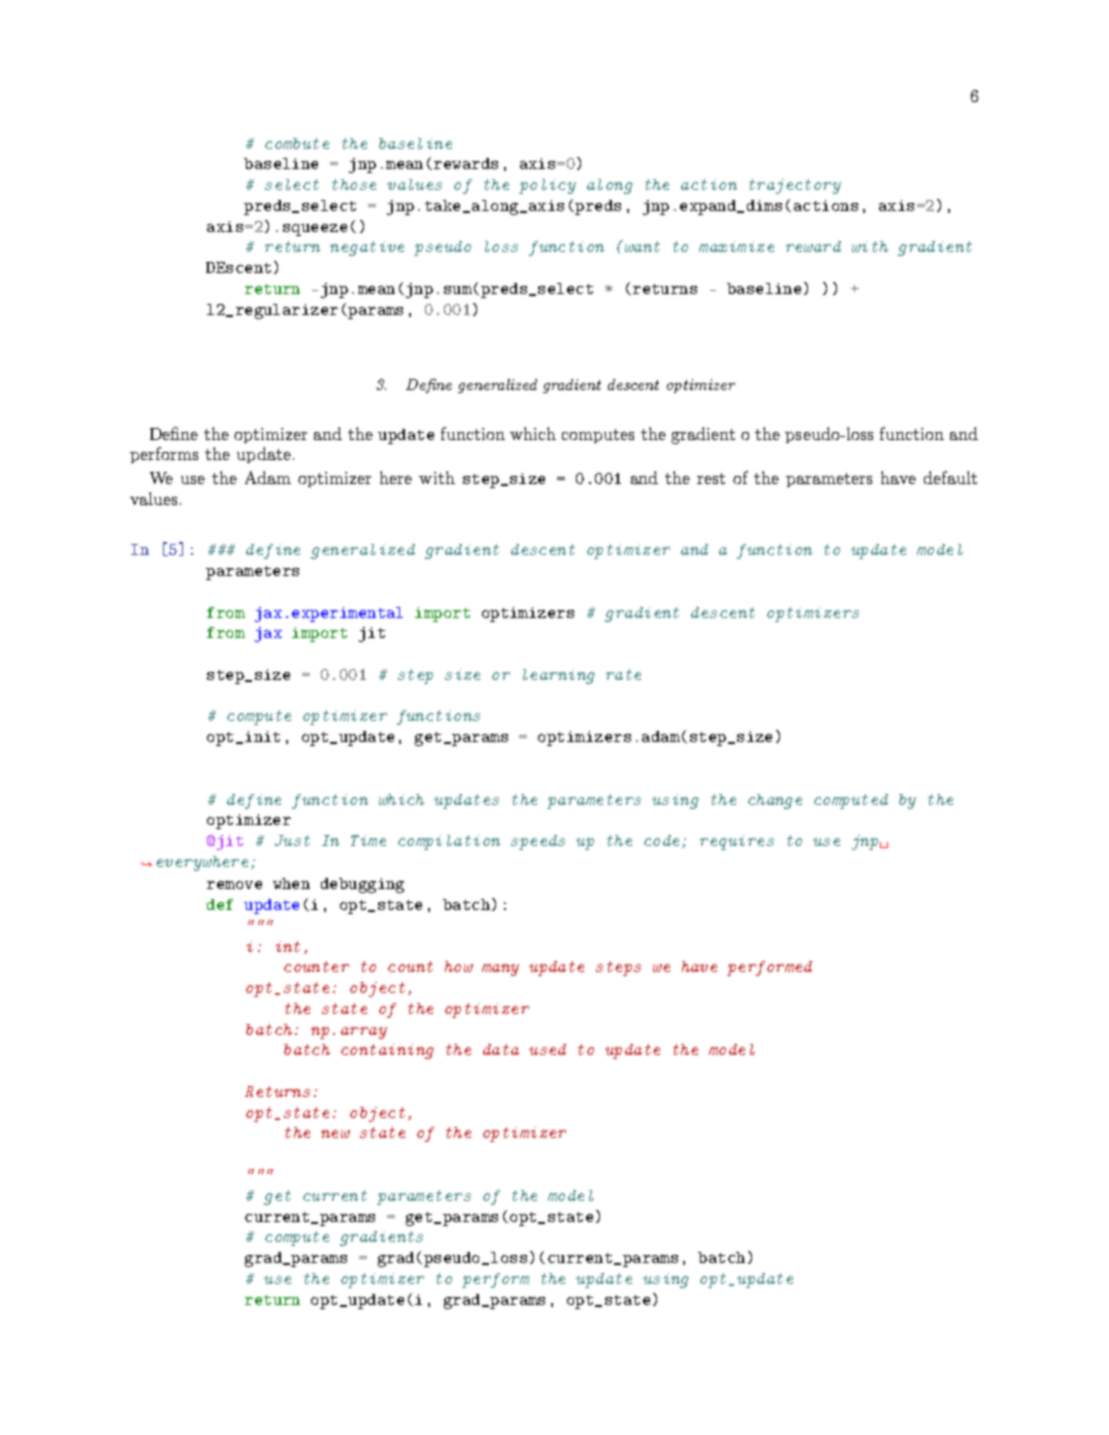 Image resolution: width=1109 pixels, height=1435 pixels. What do you see at coordinates (547, 1049) in the screenshot?
I see `used` at bounding box center [547, 1049].
